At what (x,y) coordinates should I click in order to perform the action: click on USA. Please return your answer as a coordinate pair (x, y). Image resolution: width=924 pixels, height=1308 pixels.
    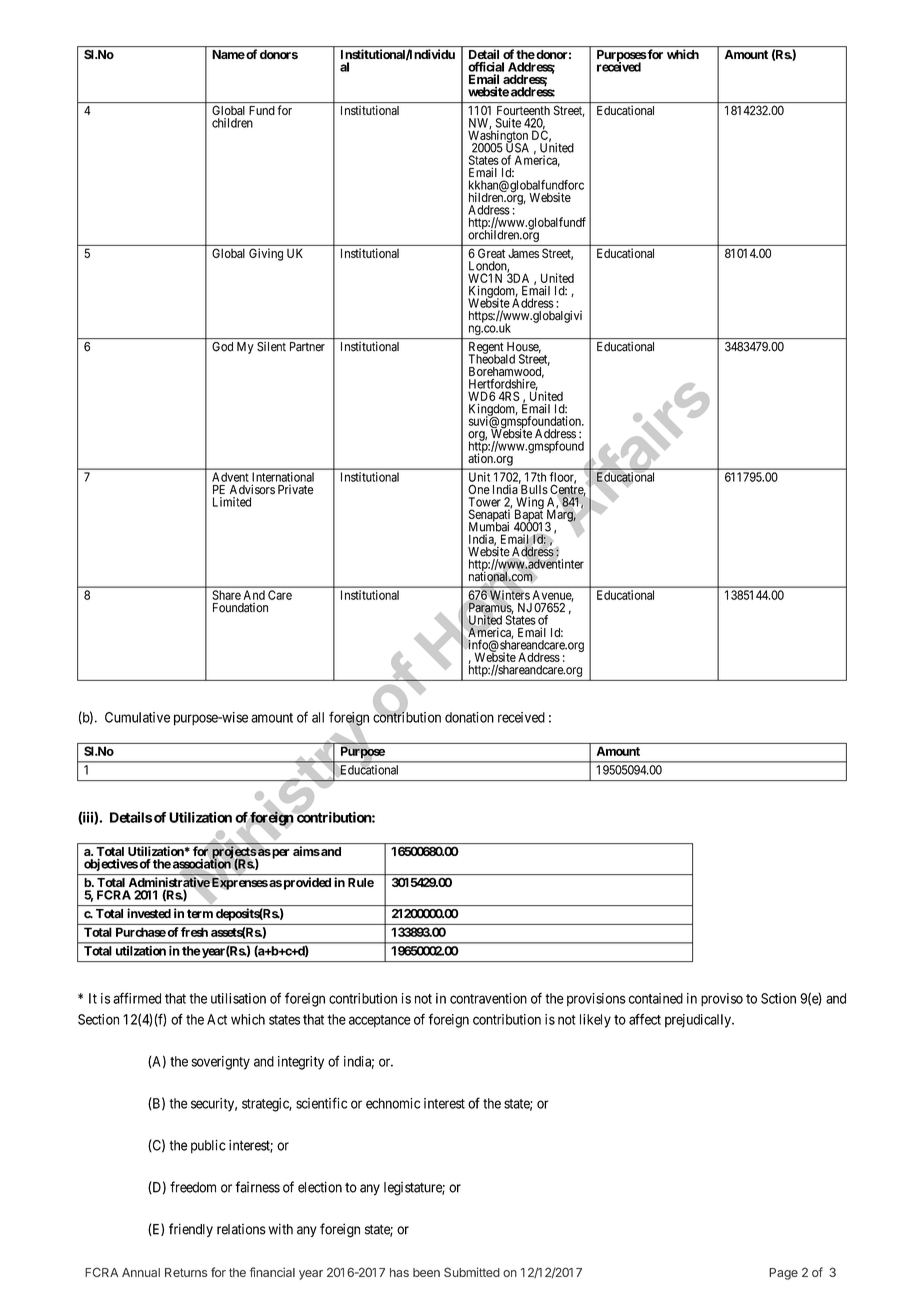
    Looking at the image, I should click on (517, 147).
